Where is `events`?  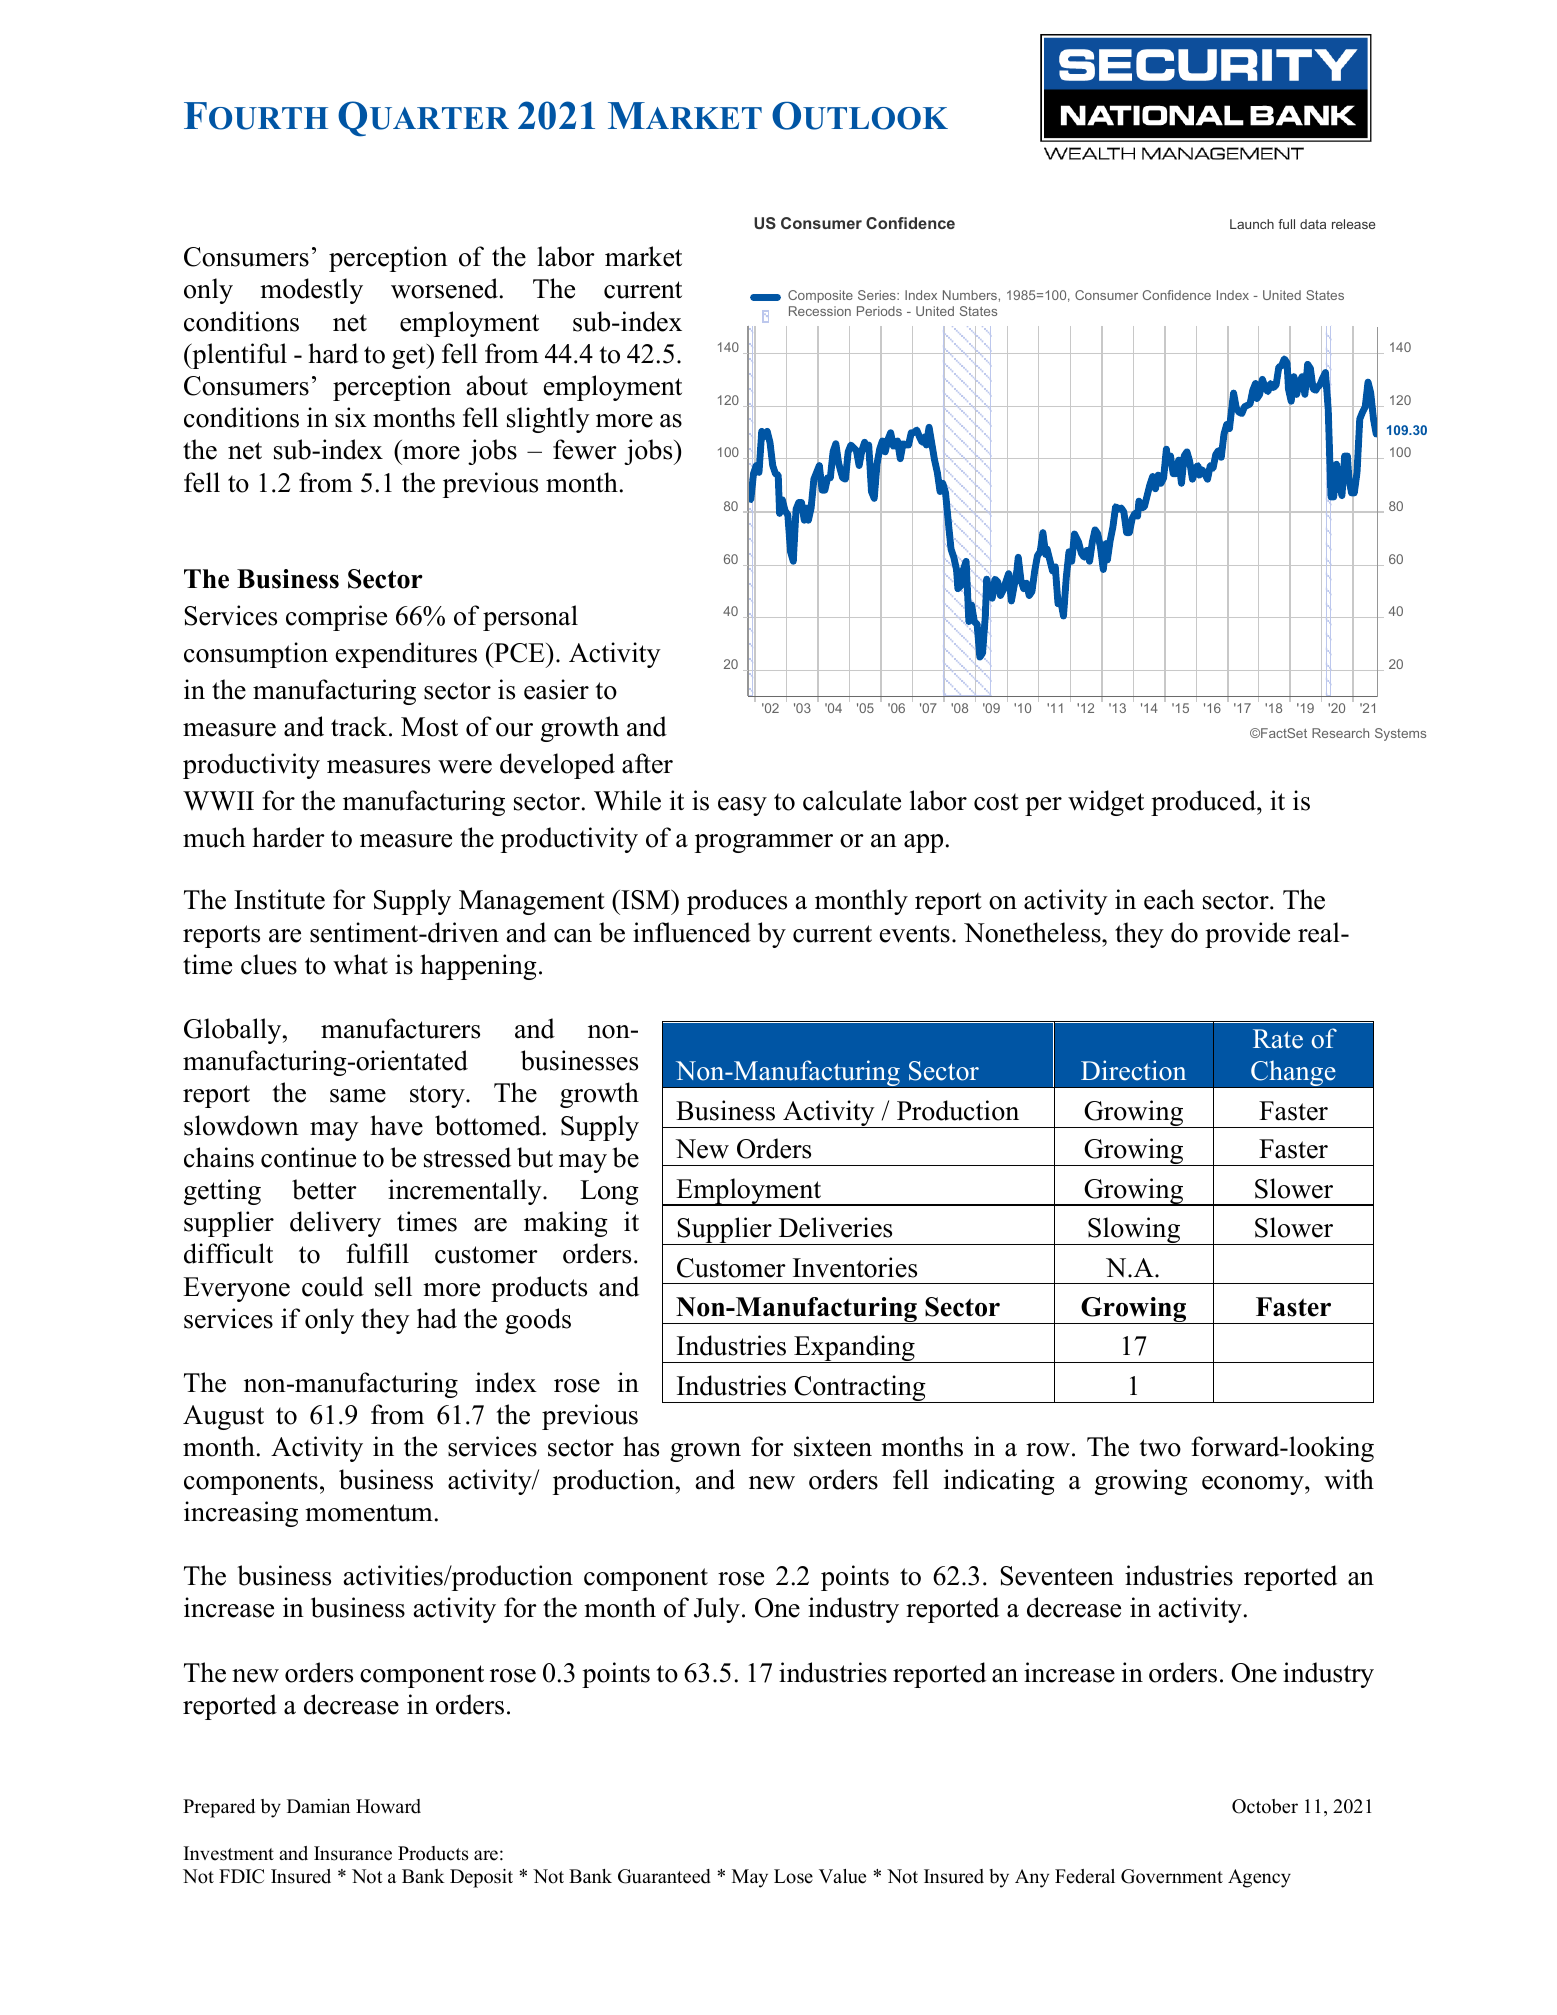 events is located at coordinates (915, 934).
